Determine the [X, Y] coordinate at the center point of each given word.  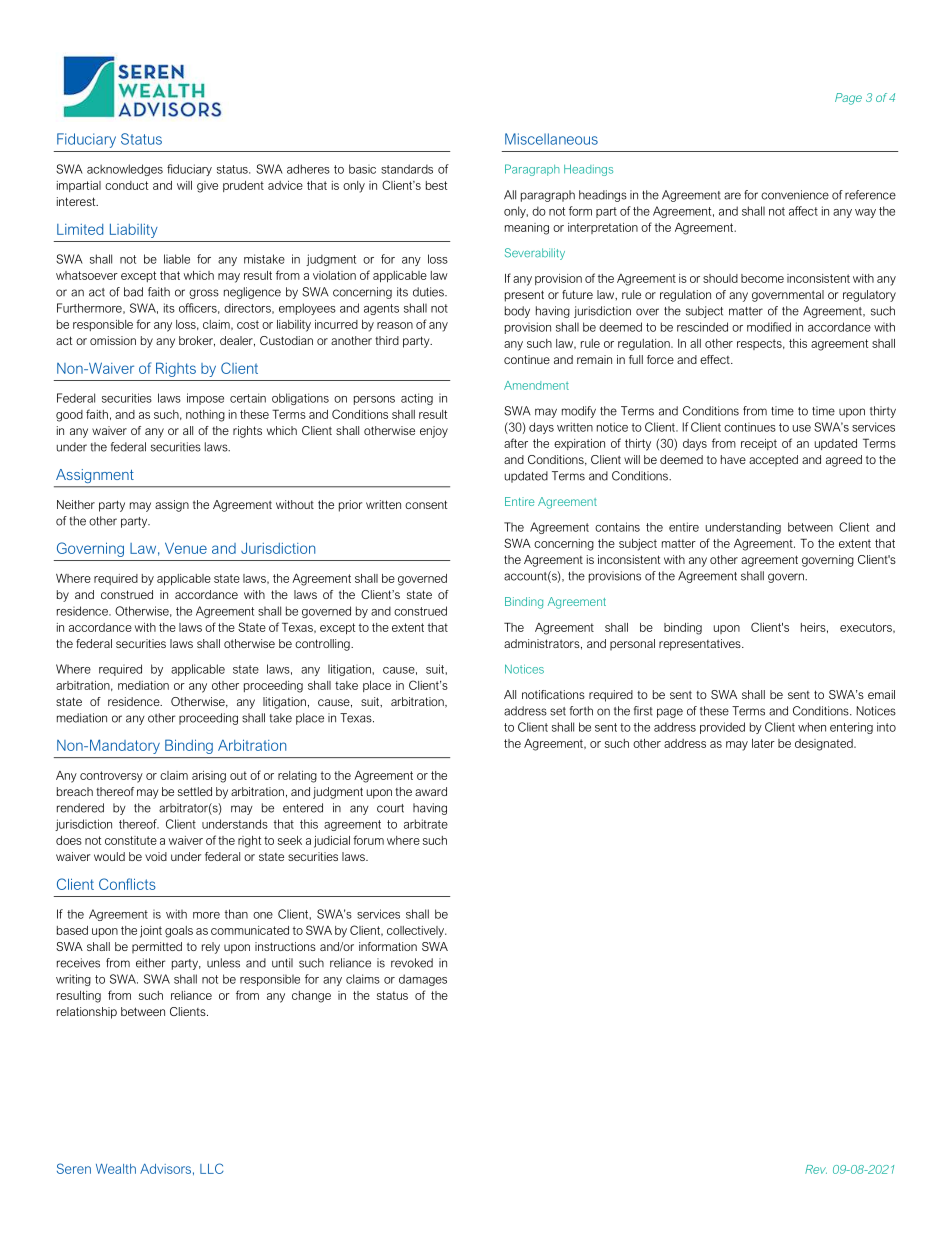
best [436, 185]
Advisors [165, 1169]
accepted [773, 461]
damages [423, 980]
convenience [795, 195]
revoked [412, 963]
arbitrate [426, 824]
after [516, 443]
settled [195, 791]
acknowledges [125, 170]
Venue [186, 548]
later [763, 743]
